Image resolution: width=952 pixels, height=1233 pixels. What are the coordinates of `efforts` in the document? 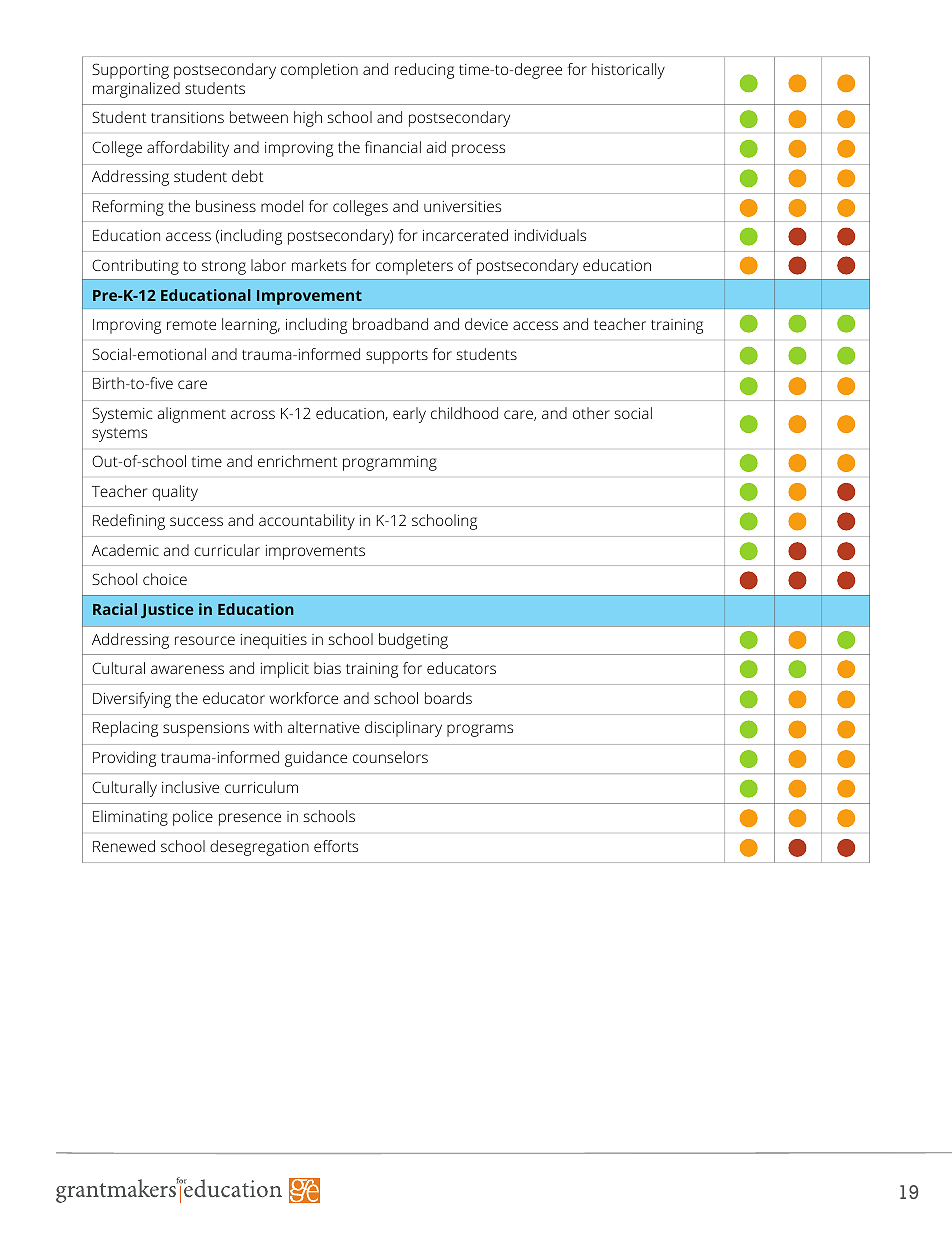 It's located at (336, 846).
